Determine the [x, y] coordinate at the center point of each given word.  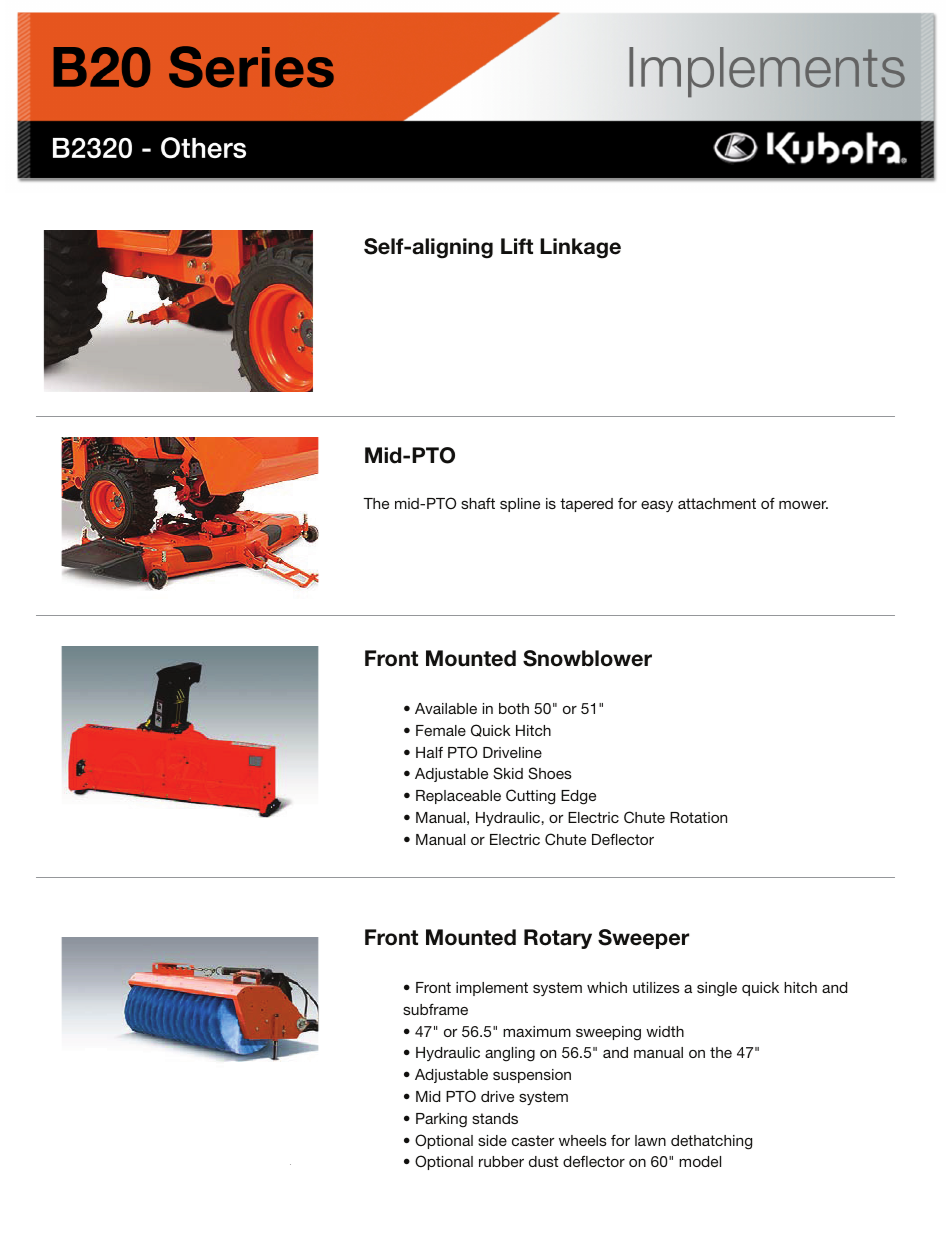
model [700, 1161]
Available [446, 708]
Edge [578, 797]
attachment [717, 503]
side [492, 1140]
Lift [517, 246]
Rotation [698, 817]
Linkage [580, 248]
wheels [583, 1140]
